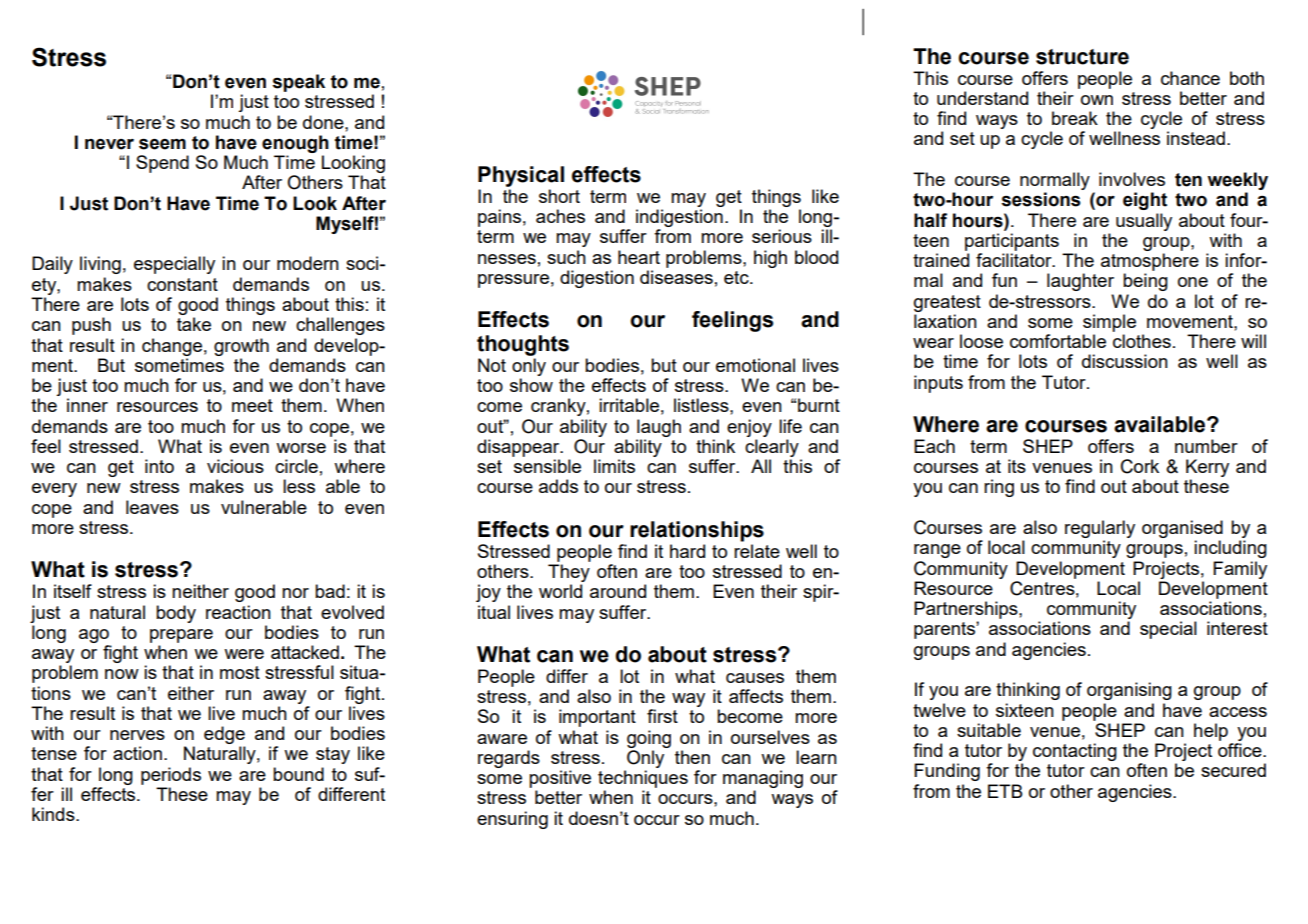  Describe the element at coordinates (755, 678) in the screenshot. I see `causes` at that location.
